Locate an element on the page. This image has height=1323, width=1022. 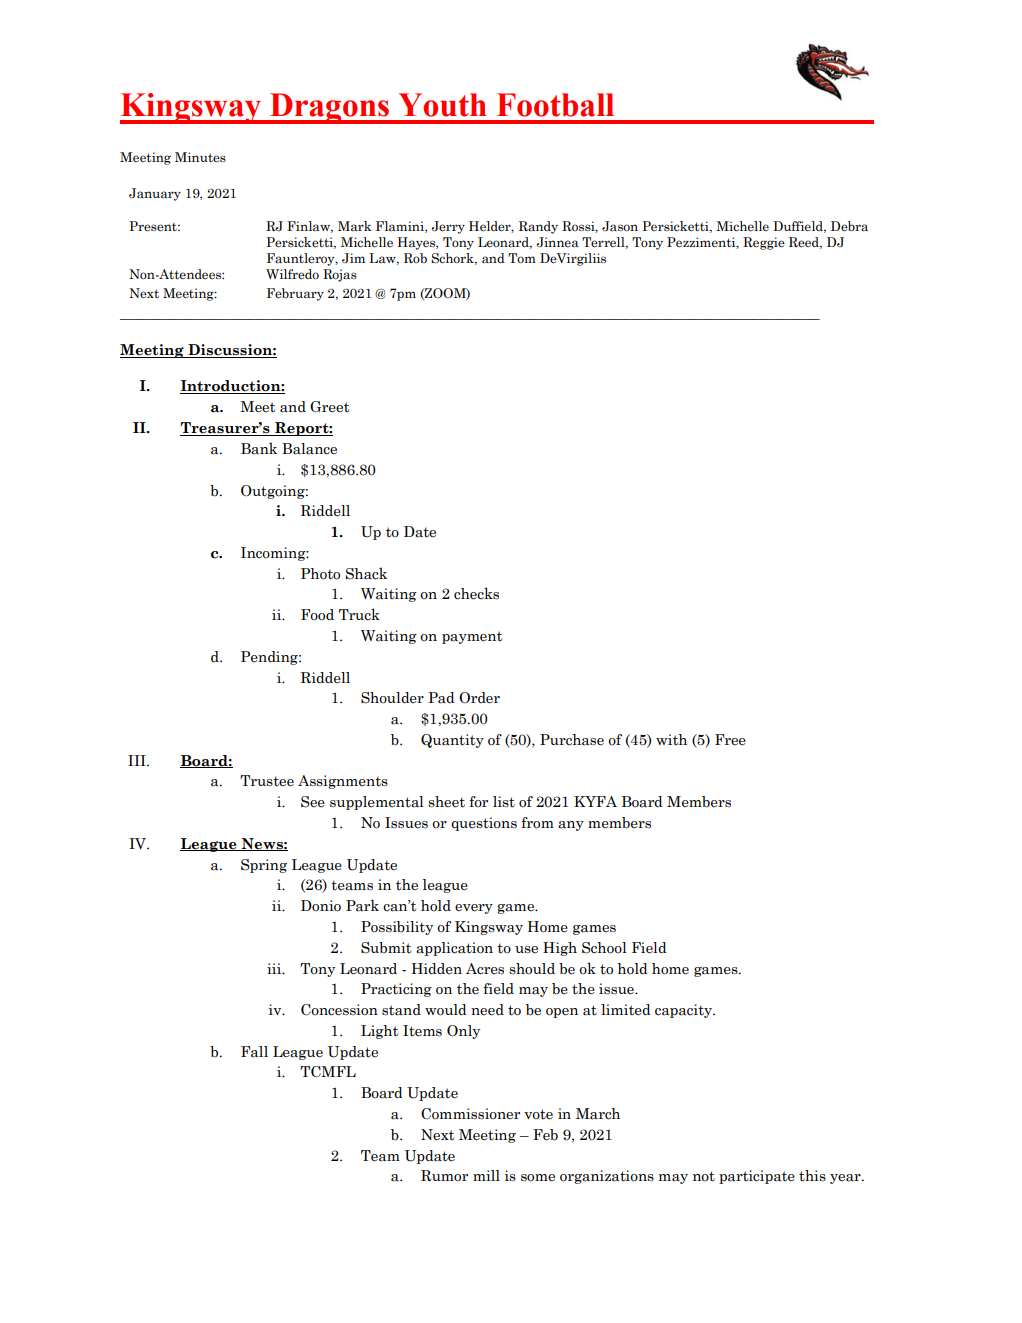
Free is located at coordinates (730, 740).
